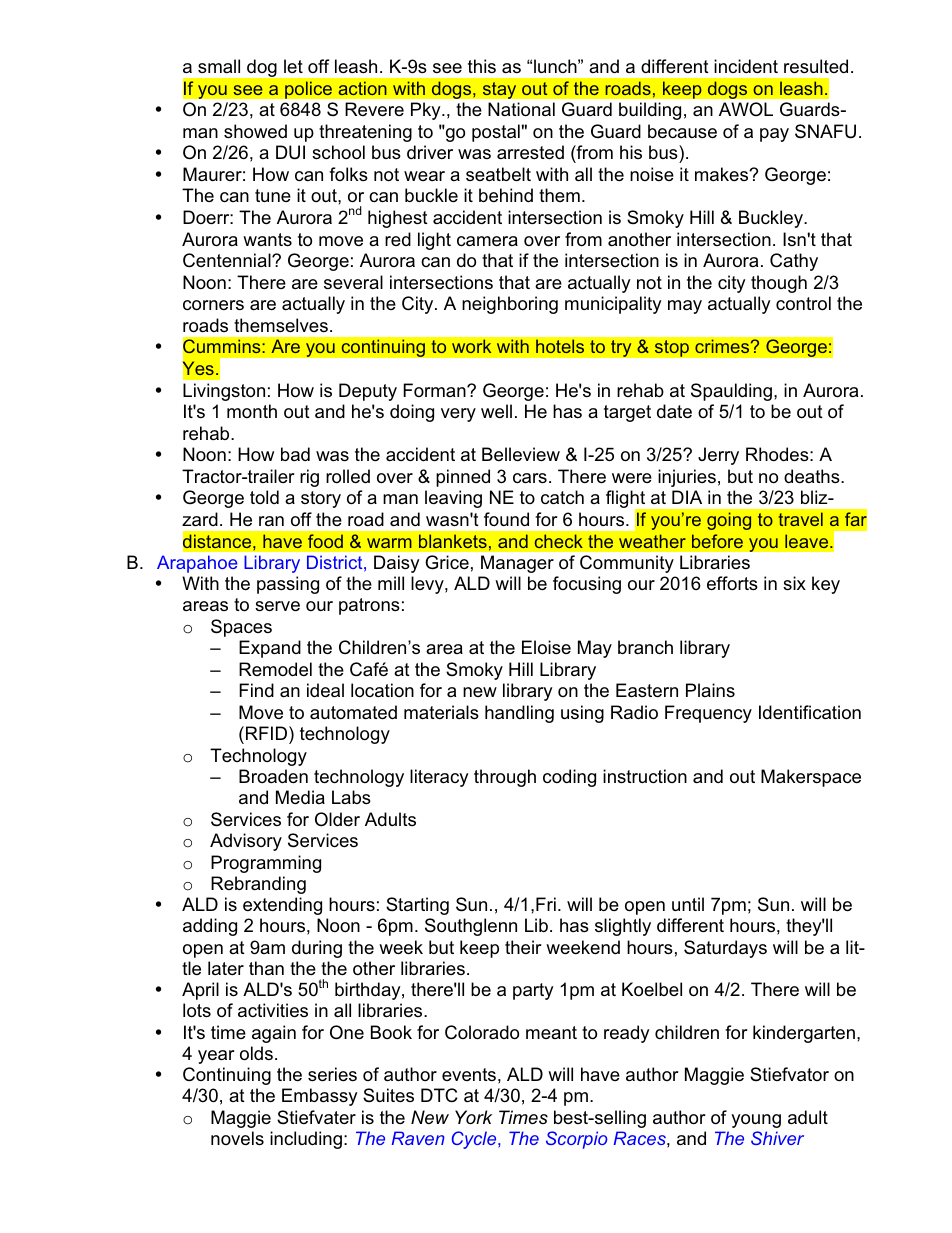 This document has height=1233, width=952. Describe the element at coordinates (756, 1121) in the document. I see `young` at that location.
